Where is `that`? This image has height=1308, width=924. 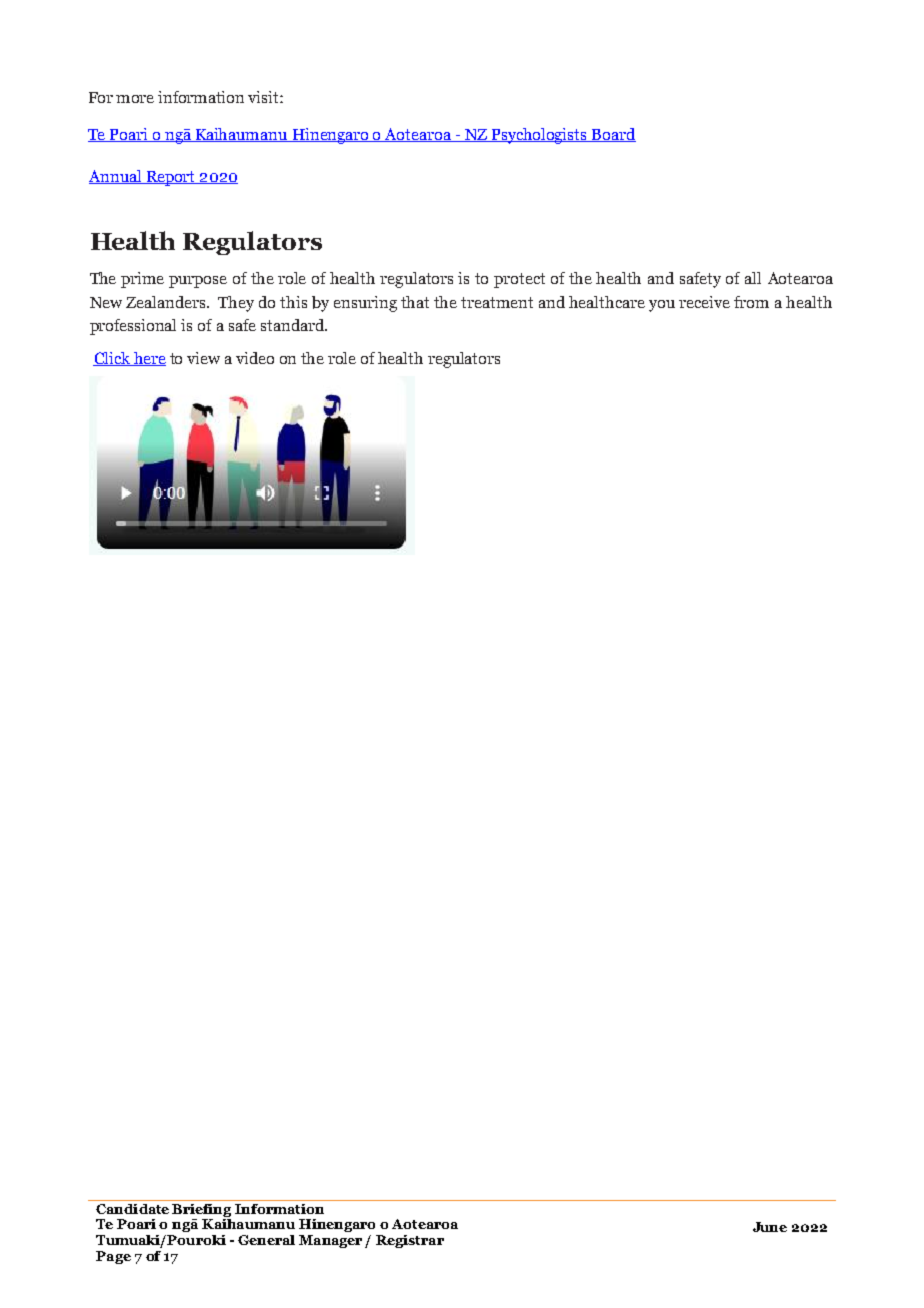
that is located at coordinates (415, 302).
